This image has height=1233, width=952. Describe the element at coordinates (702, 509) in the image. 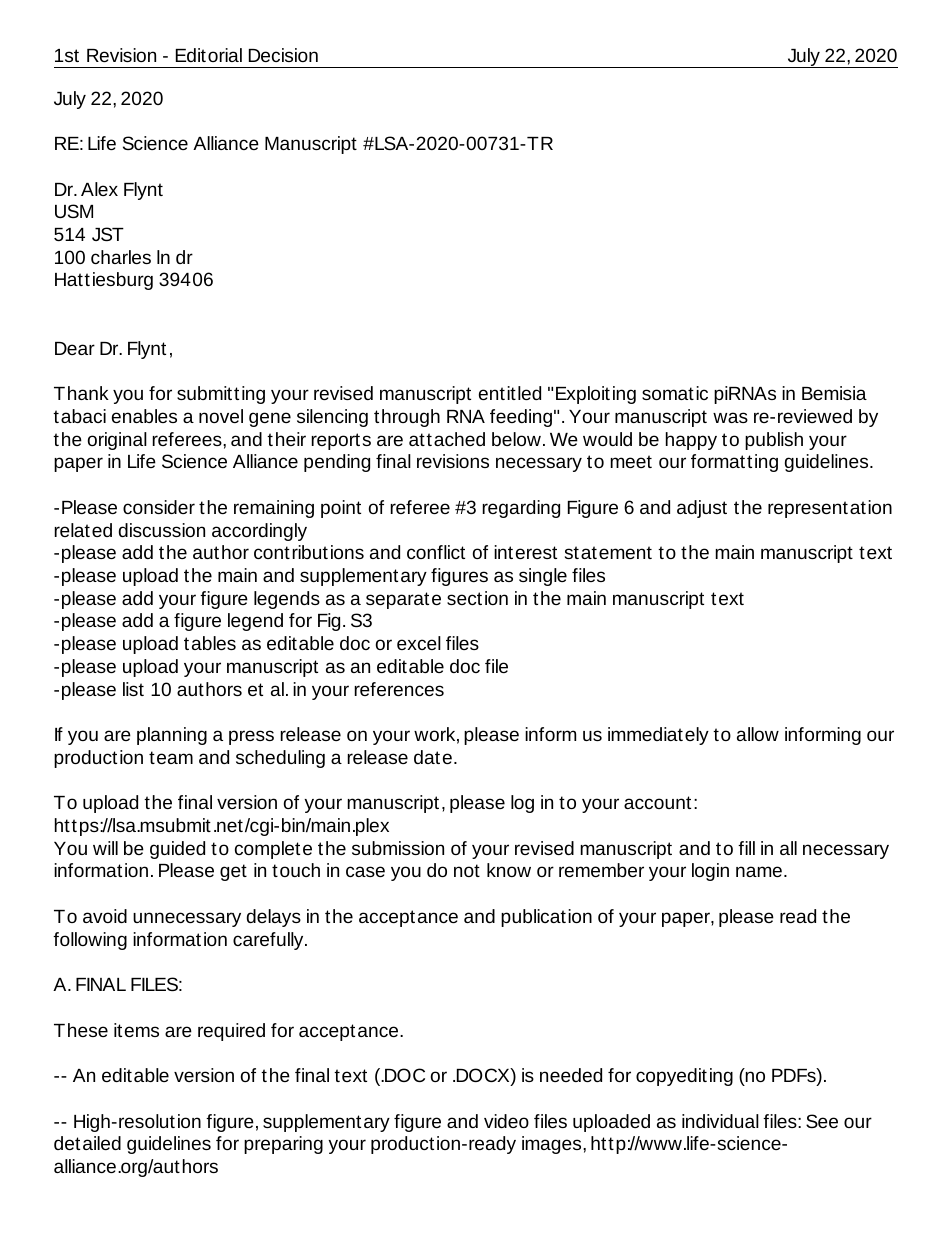

I see `adjust` at that location.
